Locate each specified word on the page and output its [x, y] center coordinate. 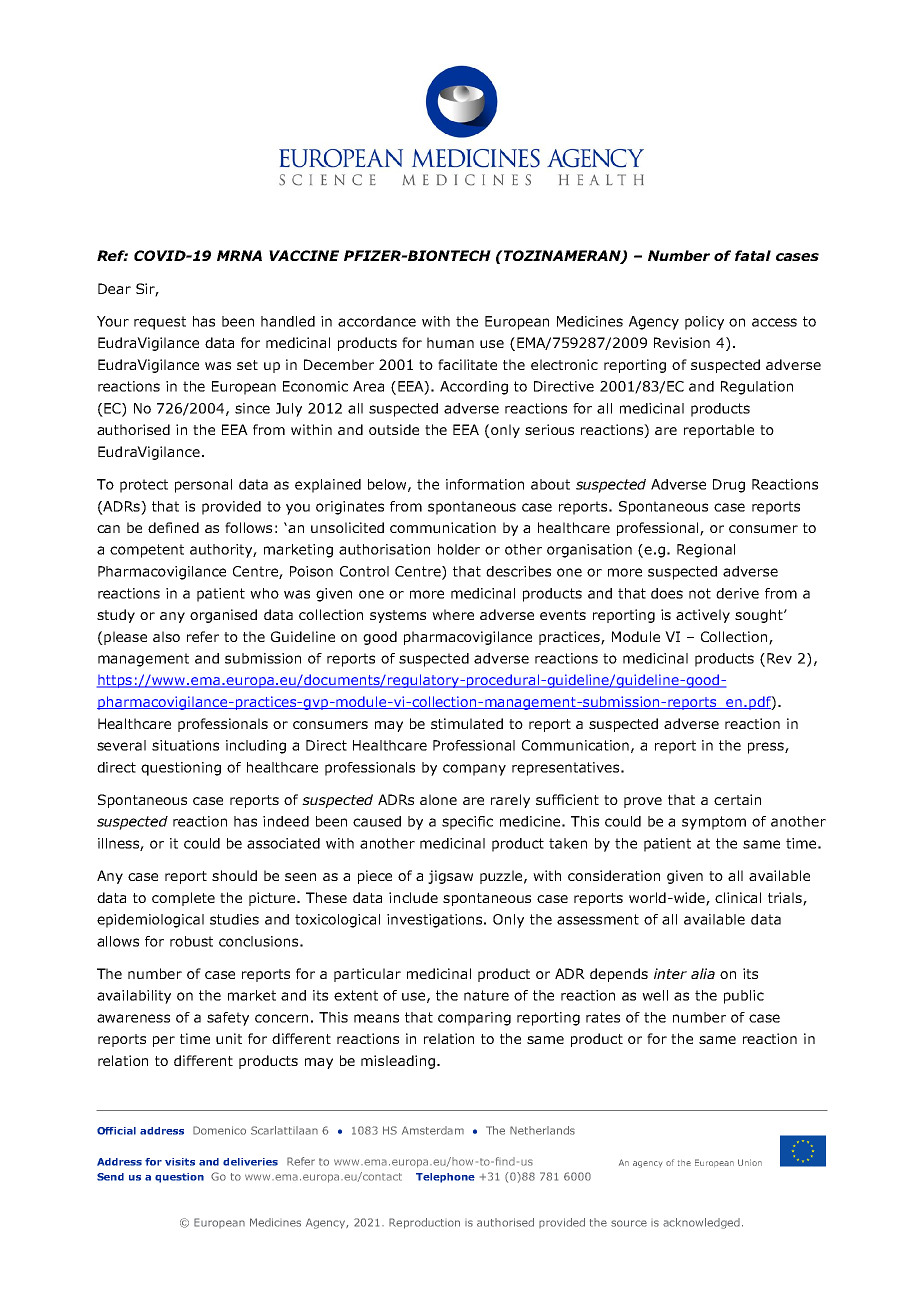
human [450, 342]
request [160, 323]
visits [180, 1162]
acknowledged [701, 1223]
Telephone [445, 1178]
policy [704, 323]
